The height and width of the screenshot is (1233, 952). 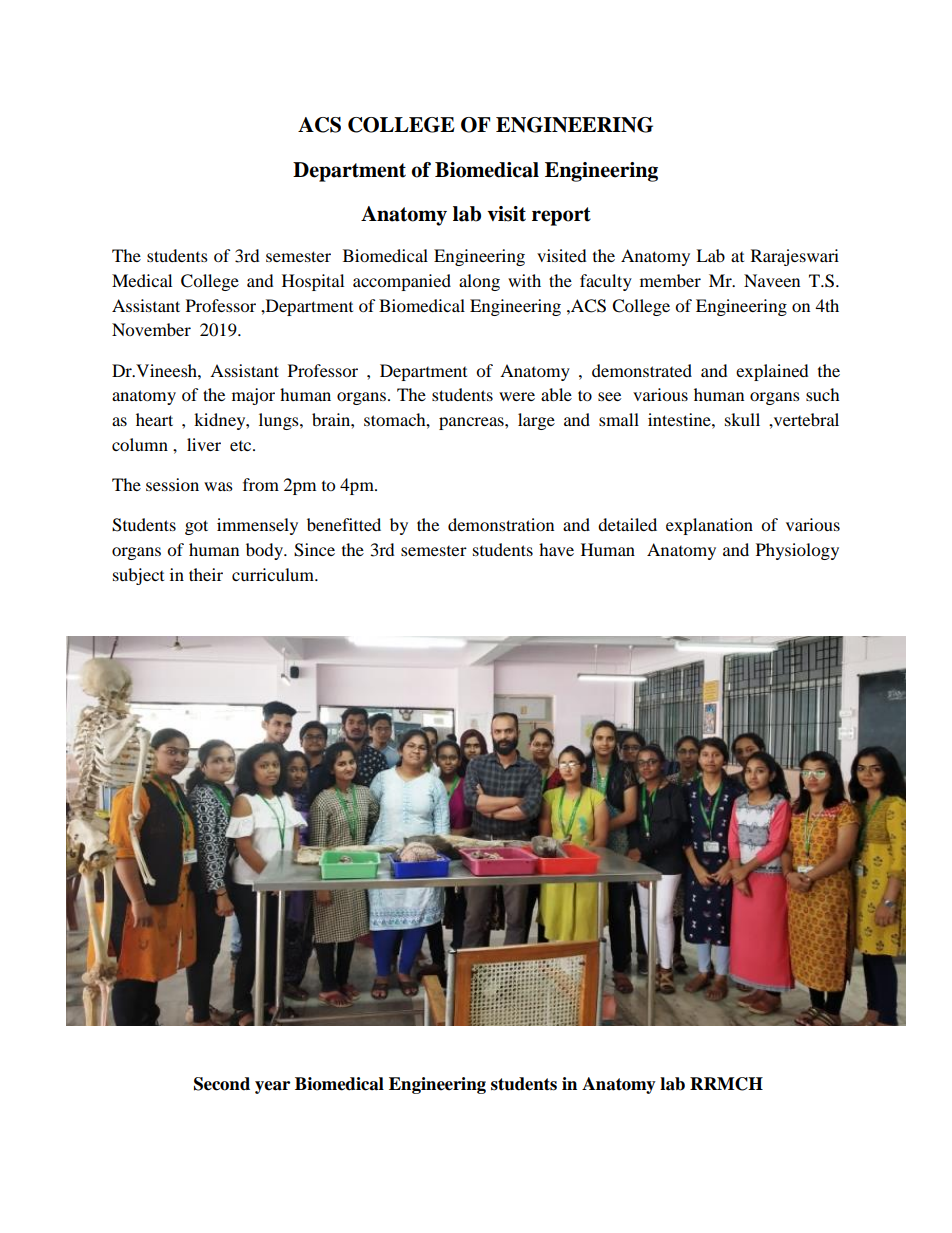 I want to click on along, so click(x=479, y=282).
